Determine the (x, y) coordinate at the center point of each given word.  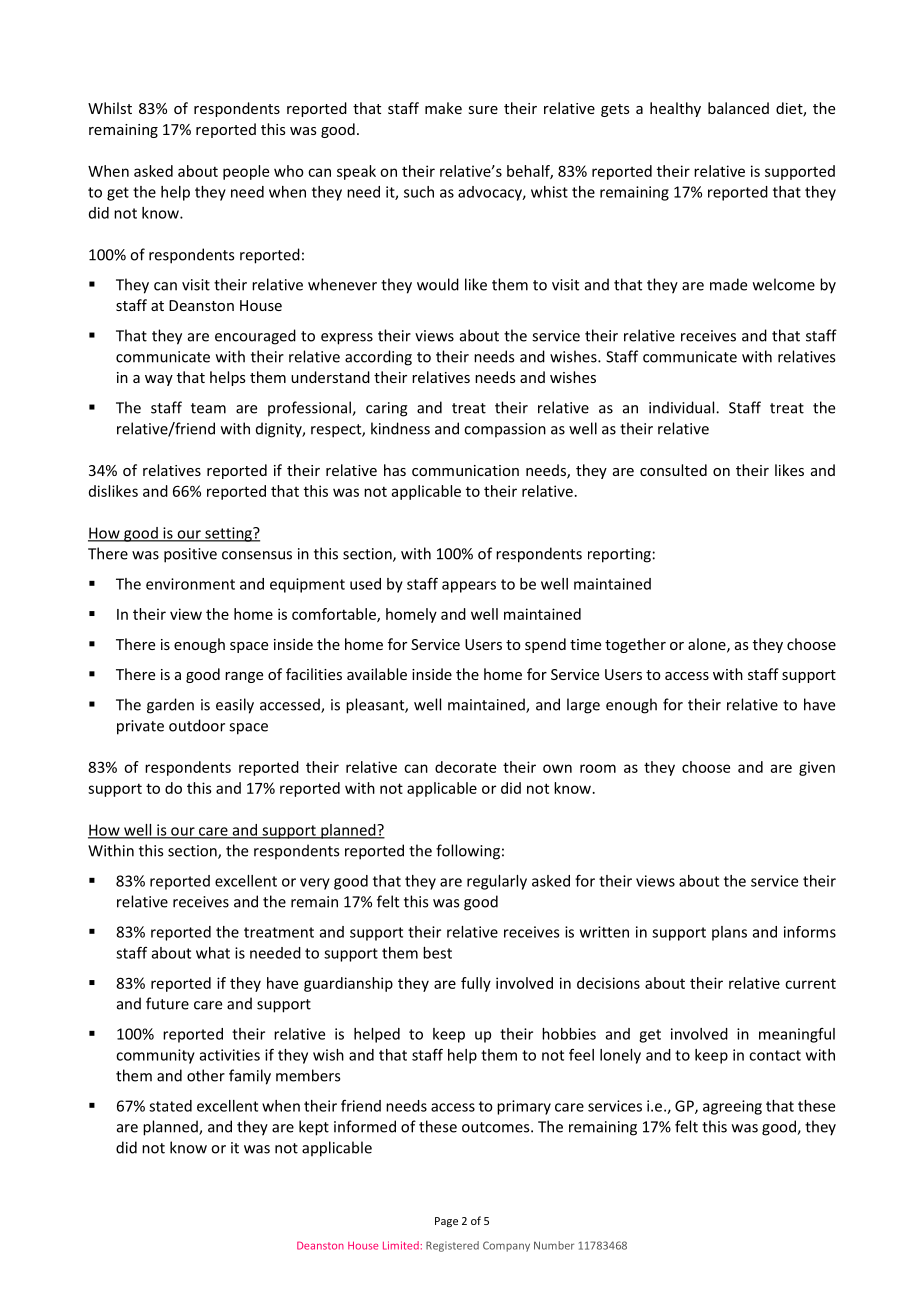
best (437, 953)
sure (483, 110)
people (246, 172)
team (208, 408)
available (377, 674)
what (213, 953)
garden (170, 706)
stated (170, 1106)
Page (446, 1222)
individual (683, 407)
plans (729, 933)
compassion (505, 430)
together (635, 645)
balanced (738, 108)
